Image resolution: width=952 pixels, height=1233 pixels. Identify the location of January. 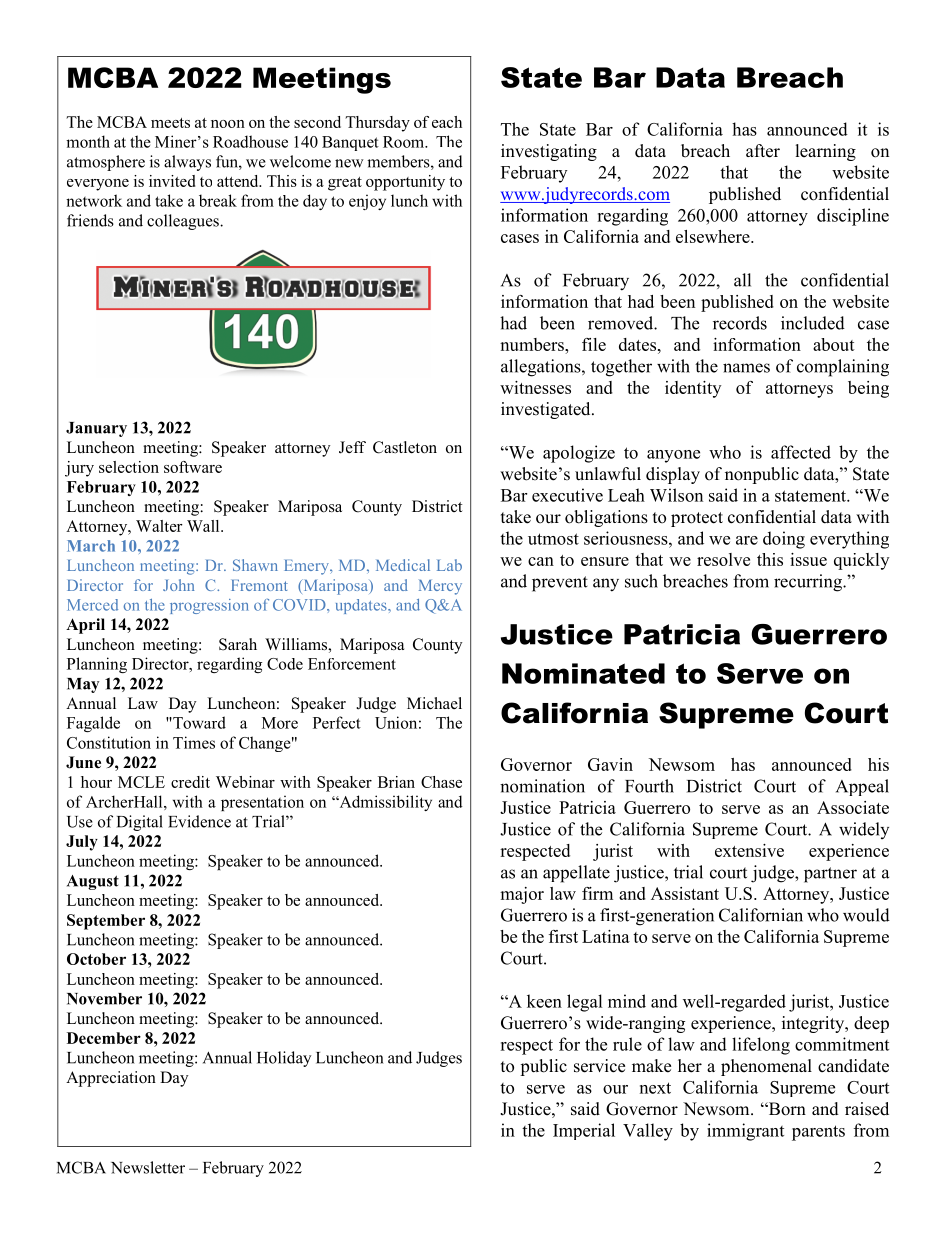
(96, 429).
